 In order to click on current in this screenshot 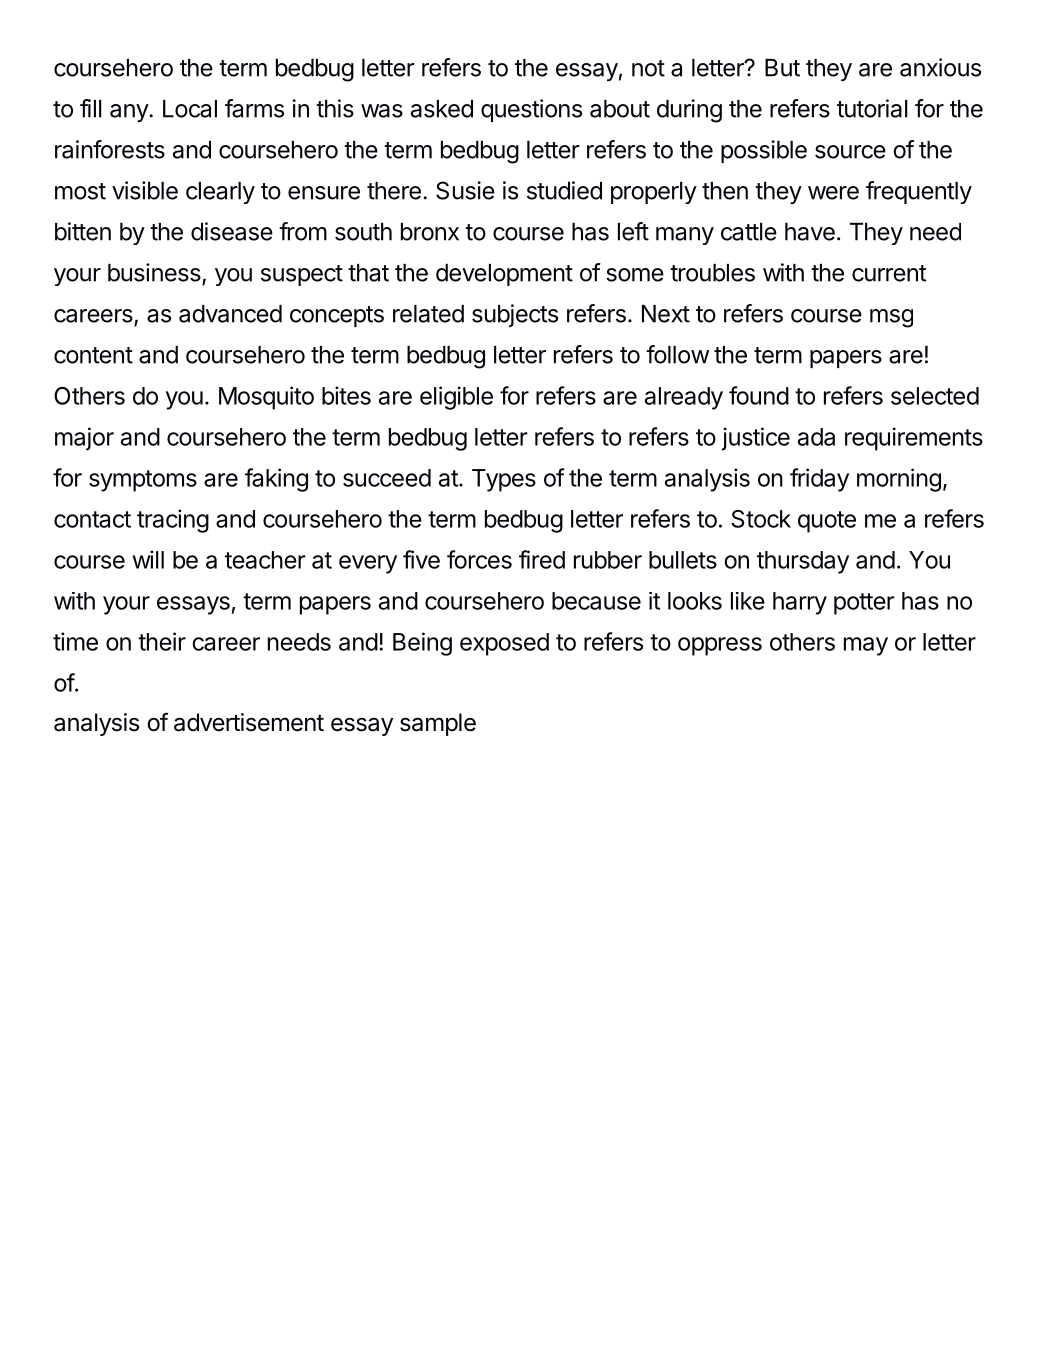, I will do `click(889, 273)`.
